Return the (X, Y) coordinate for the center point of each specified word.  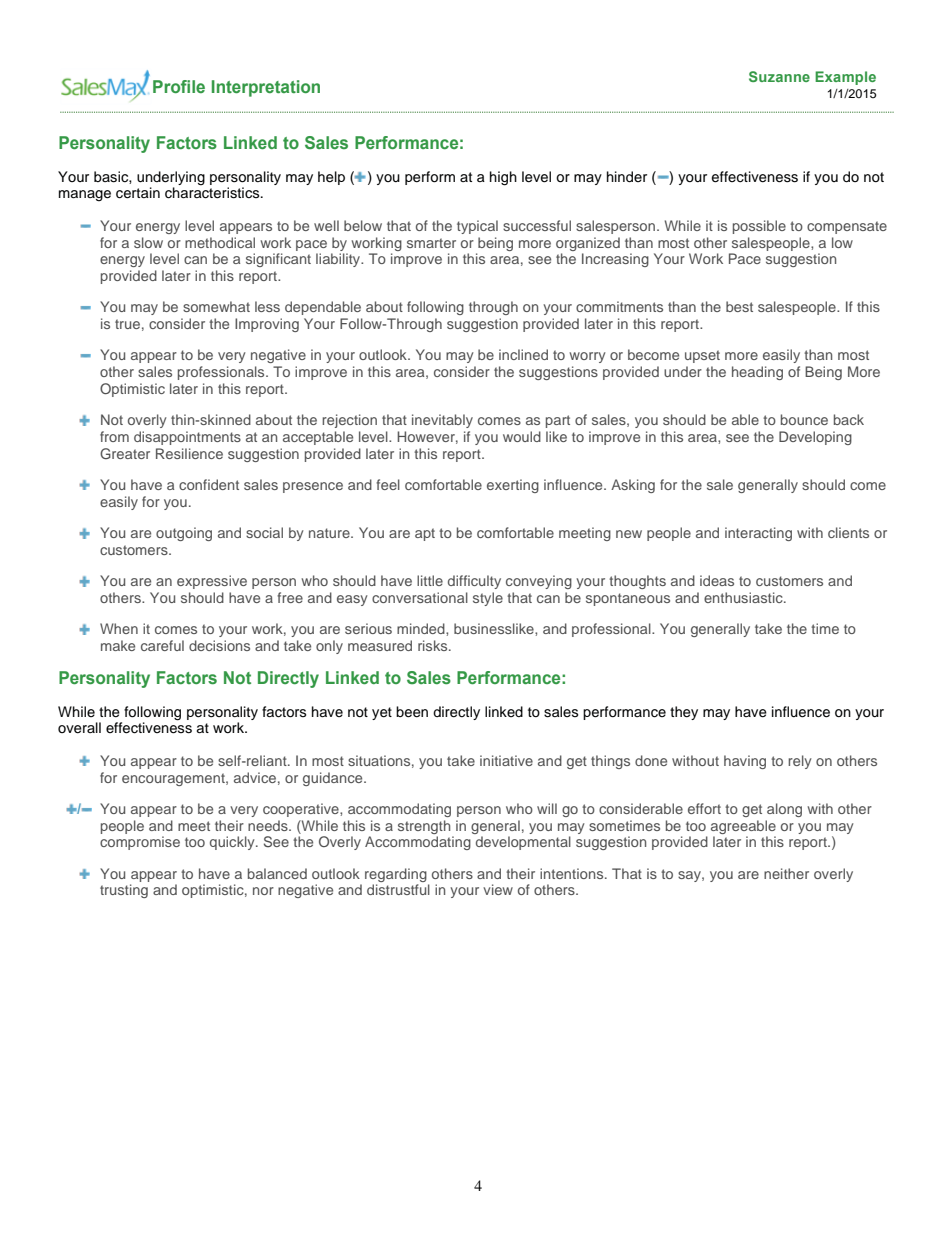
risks (434, 645)
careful (162, 645)
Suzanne (779, 76)
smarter (431, 243)
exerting (513, 486)
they (684, 713)
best (739, 306)
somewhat (216, 306)
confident (209, 484)
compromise (140, 843)
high (503, 178)
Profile (179, 86)
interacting (758, 534)
